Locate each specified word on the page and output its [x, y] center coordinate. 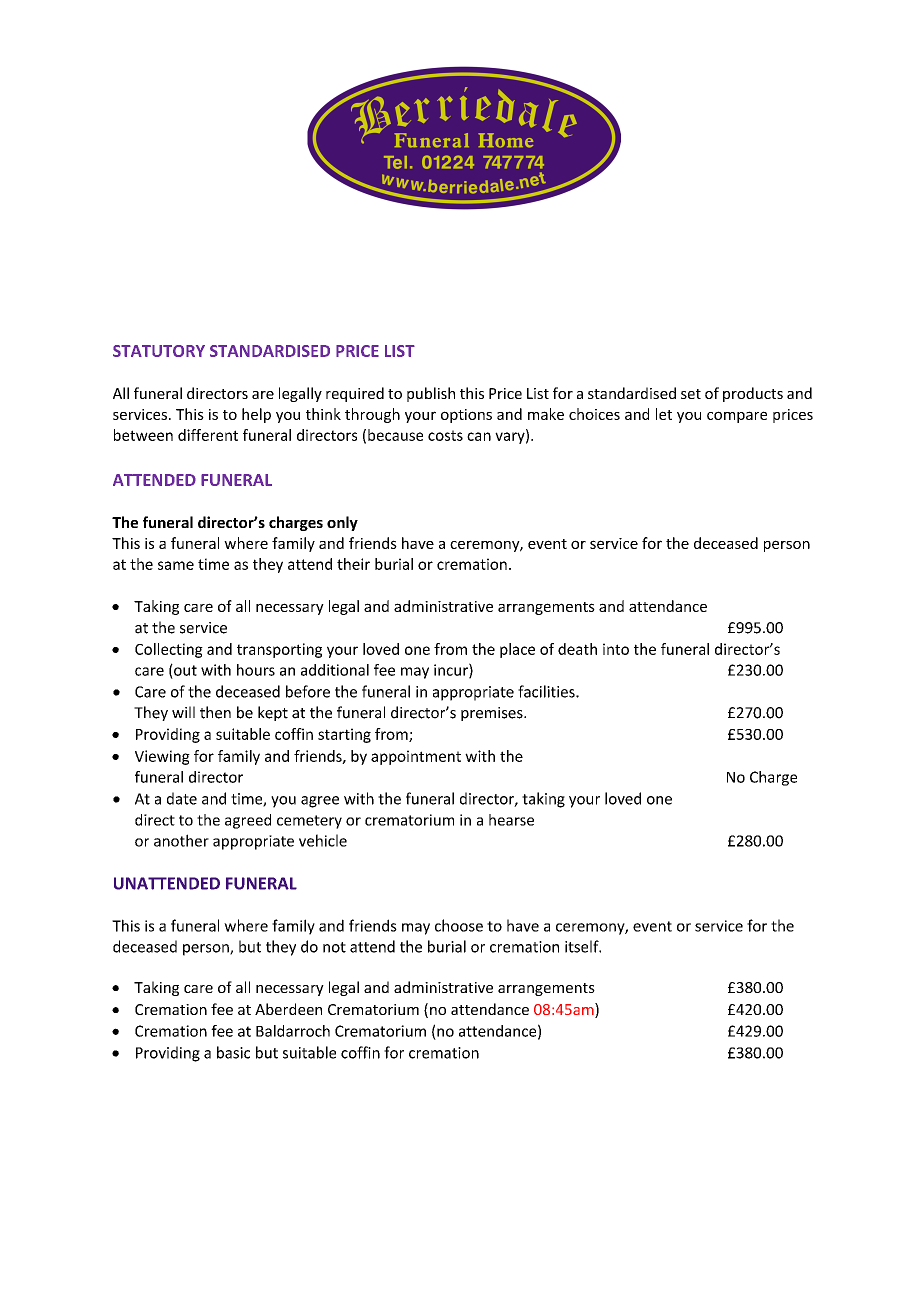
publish [431, 394]
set [691, 394]
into [616, 649]
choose [459, 925]
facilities [547, 691]
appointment [416, 757]
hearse [511, 820]
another [181, 840]
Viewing [162, 757]
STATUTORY [159, 351]
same [176, 565]
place [517, 650]
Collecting [169, 650]
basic [233, 1052]
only [342, 523]
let [664, 414]
